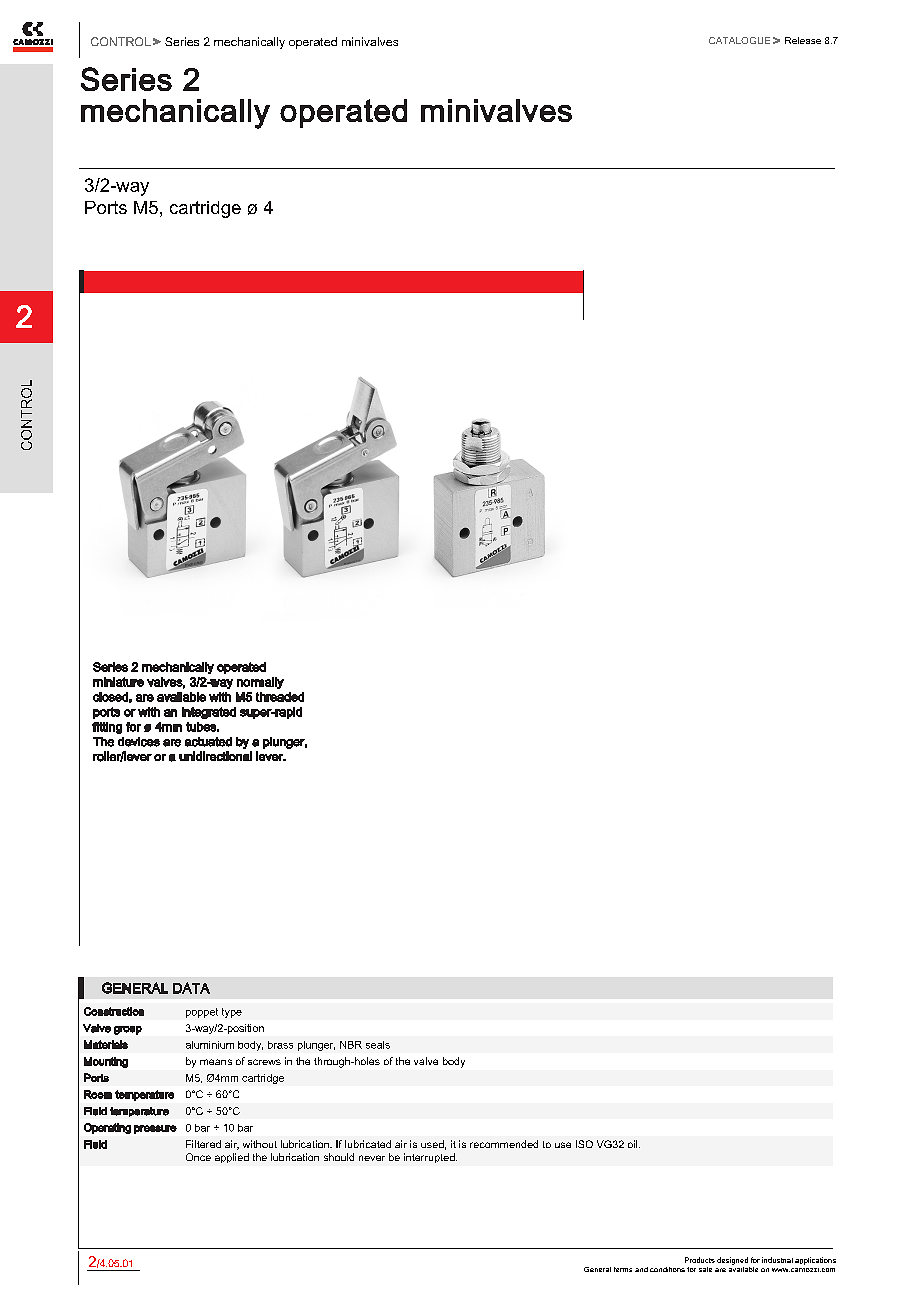 Image resolution: width=924 pixels, height=1308 pixels. What do you see at coordinates (198, 1157) in the screenshot?
I see `Once` at bounding box center [198, 1157].
